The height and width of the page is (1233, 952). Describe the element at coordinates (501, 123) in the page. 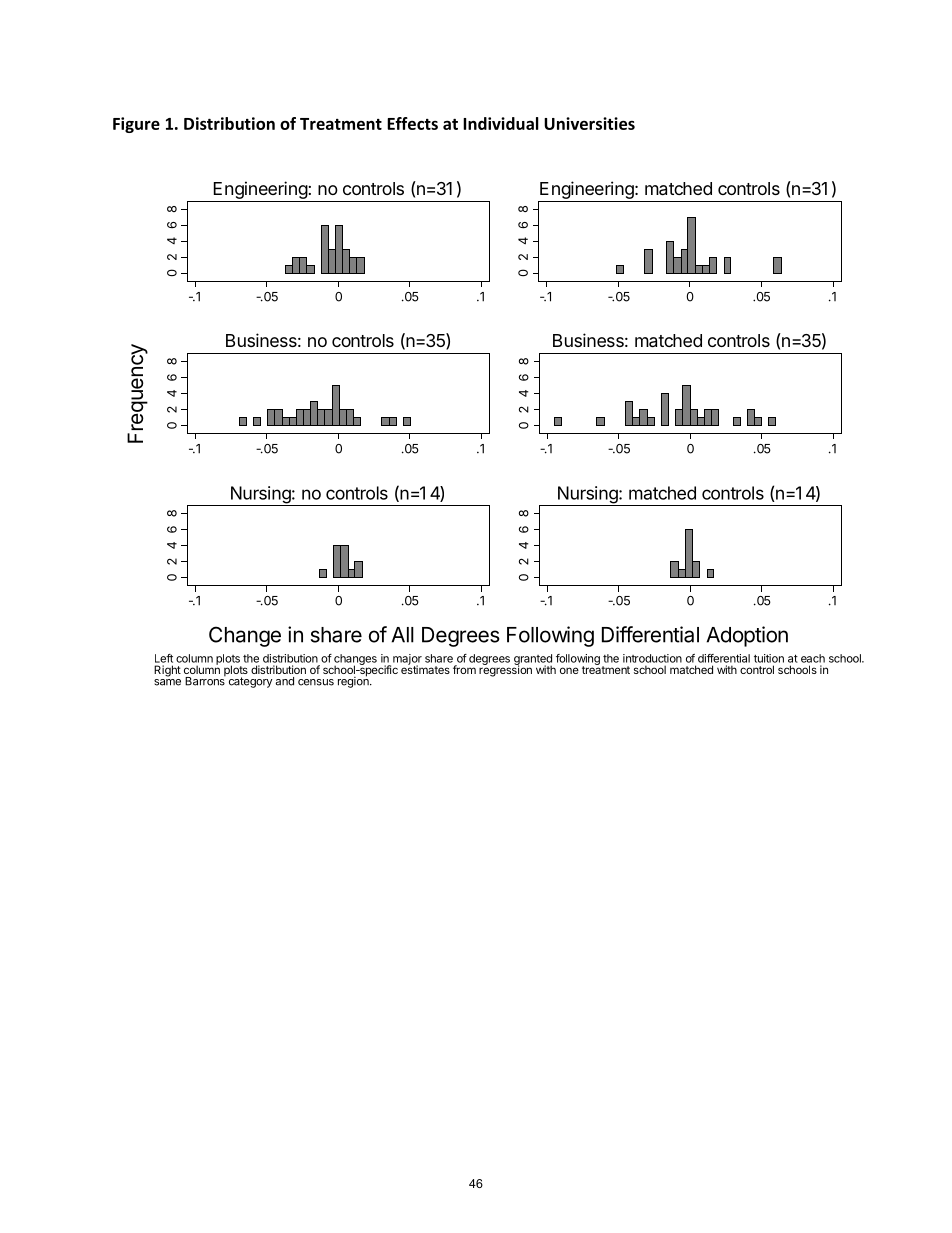

I see `Individual` at that location.
